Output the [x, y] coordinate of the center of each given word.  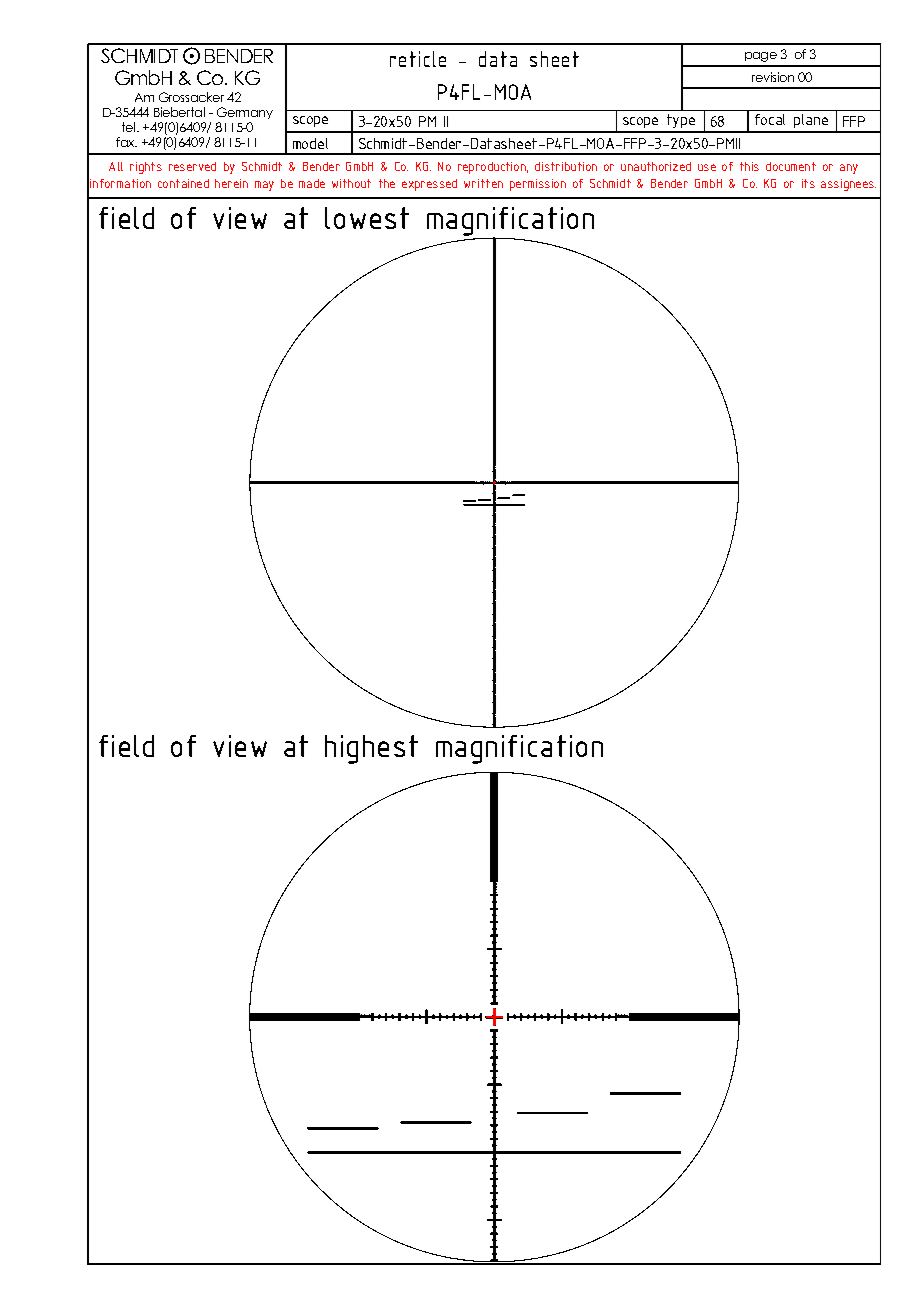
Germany [245, 113]
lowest [367, 218]
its [808, 183]
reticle [418, 59]
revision [773, 77]
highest [371, 749]
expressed [429, 185]
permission [538, 185]
